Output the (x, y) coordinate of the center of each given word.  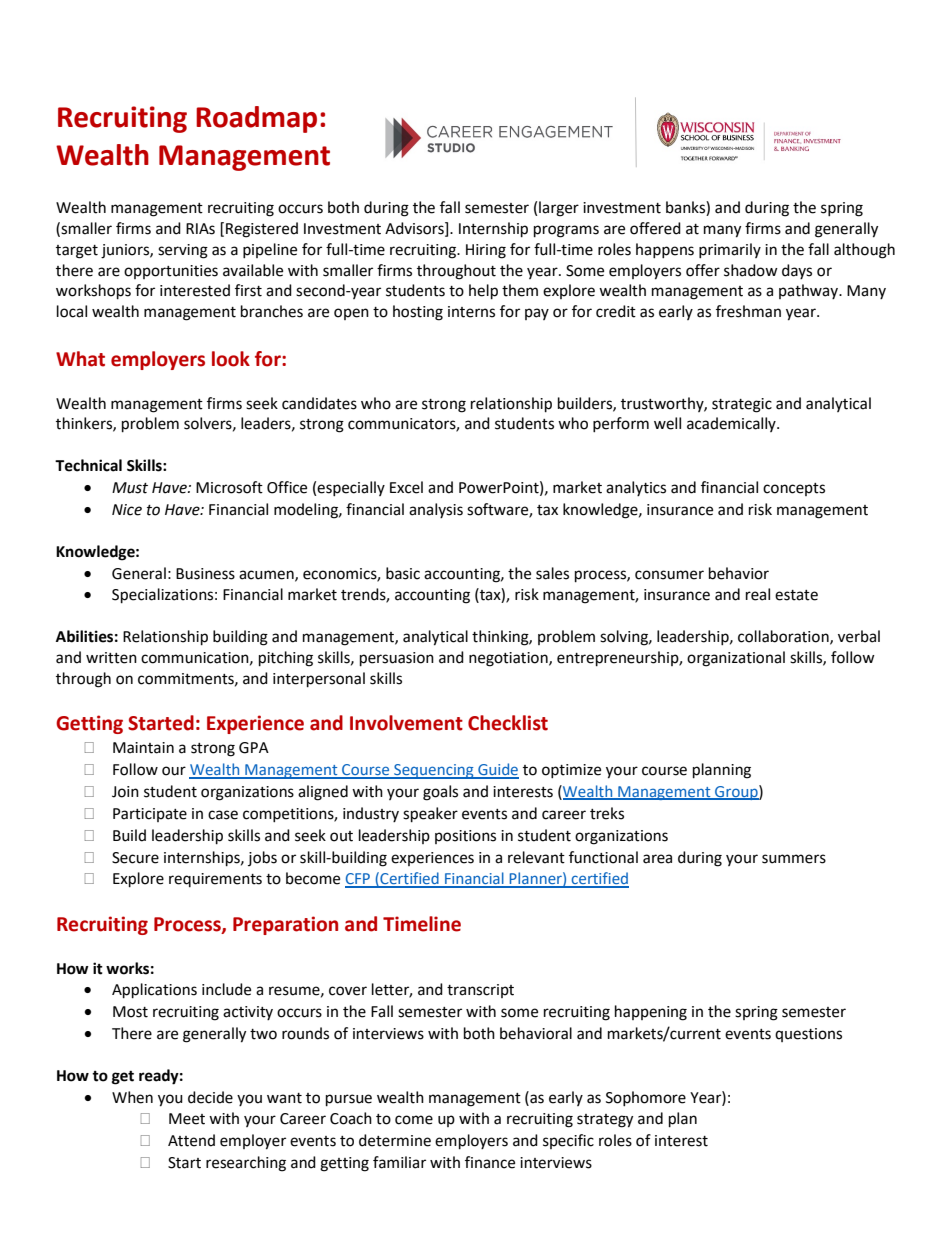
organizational (736, 659)
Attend (191, 1140)
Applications (154, 991)
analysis (436, 510)
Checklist (508, 723)
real (758, 594)
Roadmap (256, 119)
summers (794, 859)
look (231, 359)
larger (559, 209)
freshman (748, 311)
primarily (730, 250)
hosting (418, 313)
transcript (480, 991)
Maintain (143, 748)
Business (205, 574)
